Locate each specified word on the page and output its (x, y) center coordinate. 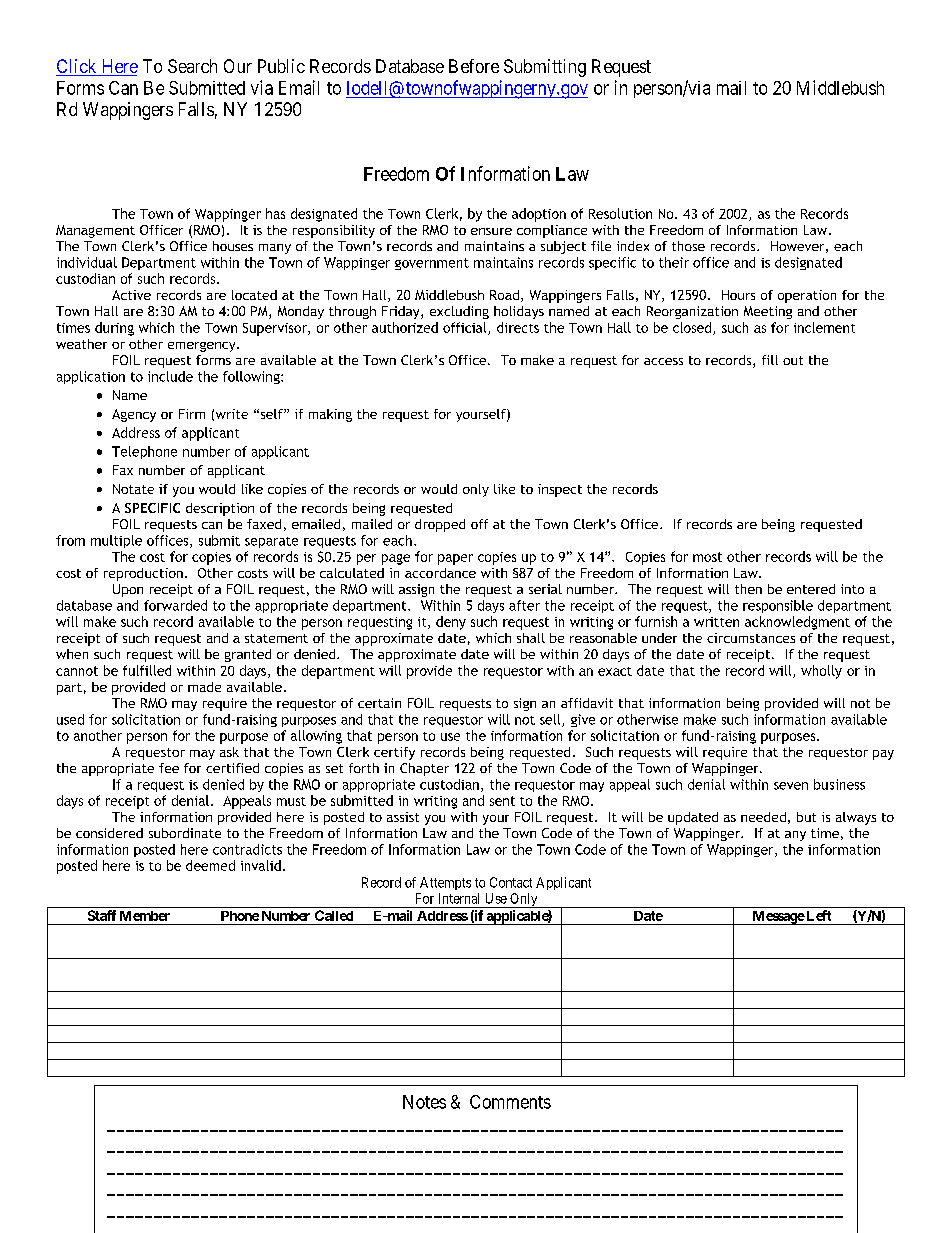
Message (777, 918)
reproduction (143, 574)
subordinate (185, 833)
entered (811, 589)
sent (502, 801)
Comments (510, 1102)
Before (474, 66)
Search (192, 66)
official (466, 328)
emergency (203, 347)
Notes (424, 1102)
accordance (440, 573)
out (793, 360)
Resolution (620, 213)
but (806, 817)
